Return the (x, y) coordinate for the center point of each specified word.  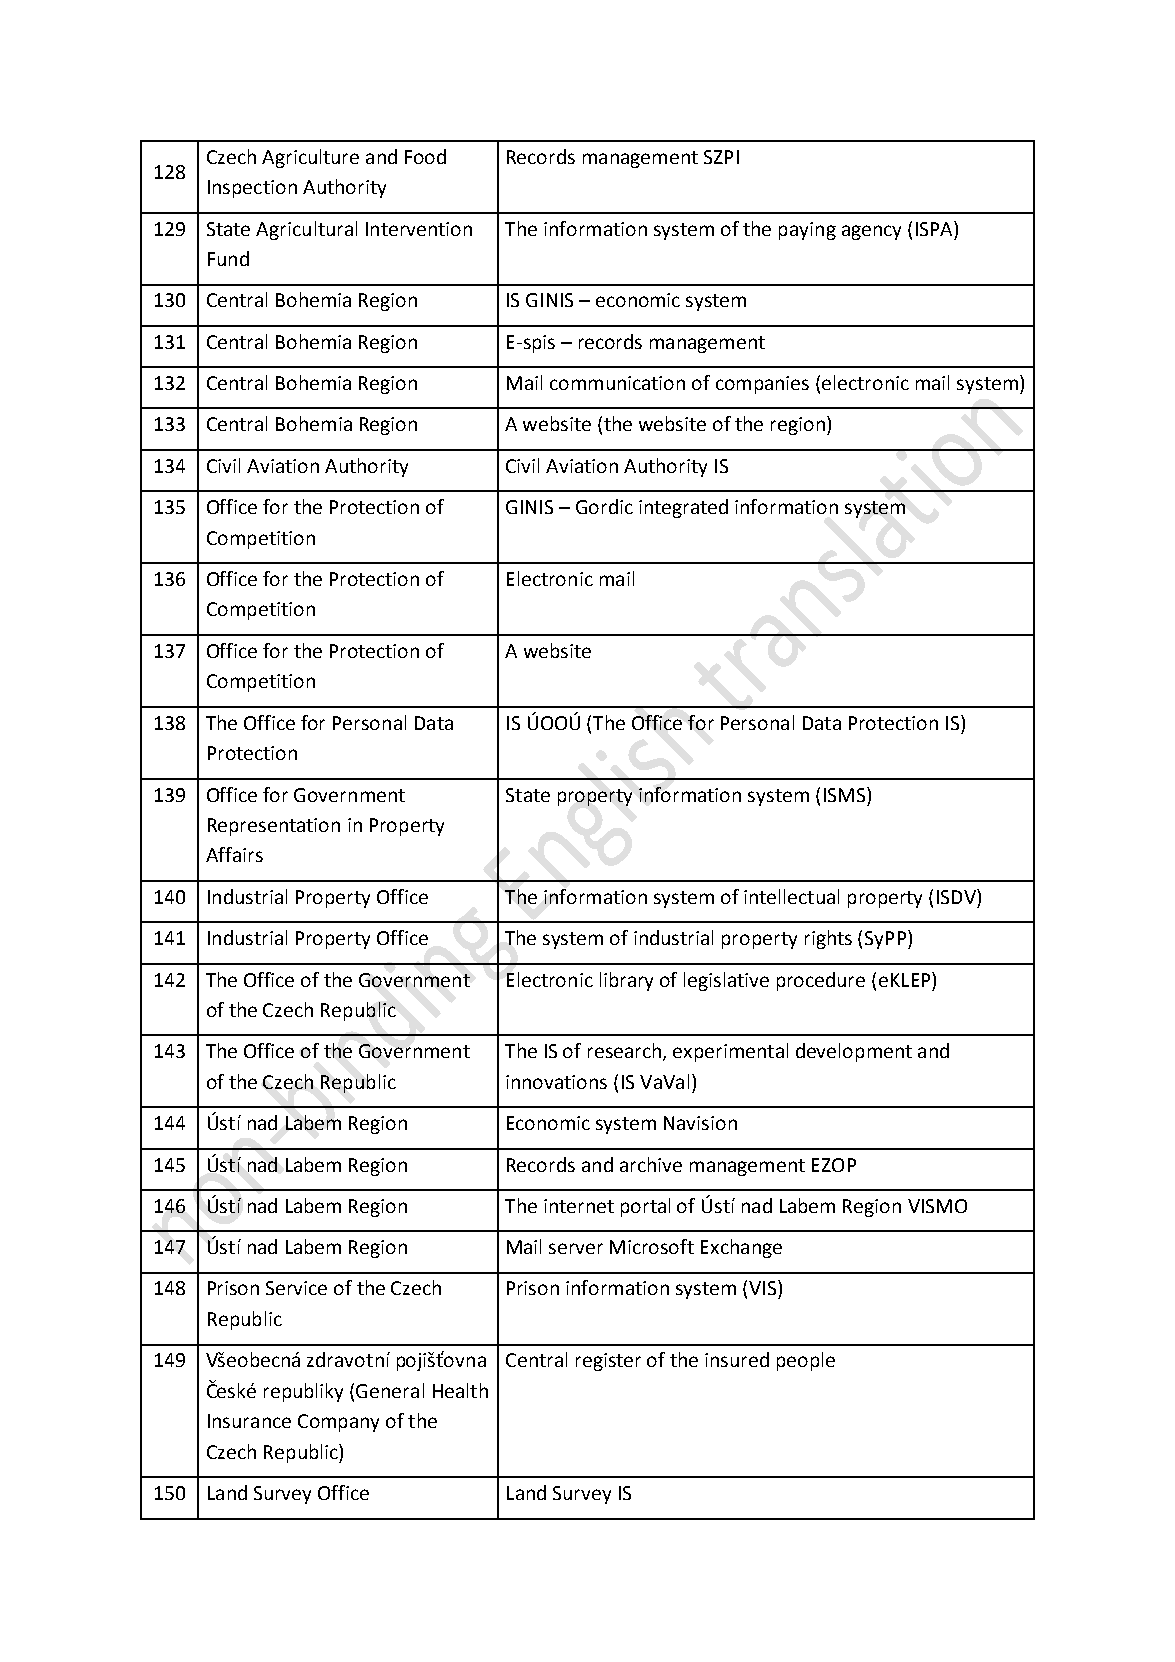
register (608, 1362)
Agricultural (306, 230)
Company (338, 1423)
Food (425, 156)
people (806, 1361)
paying (807, 231)
